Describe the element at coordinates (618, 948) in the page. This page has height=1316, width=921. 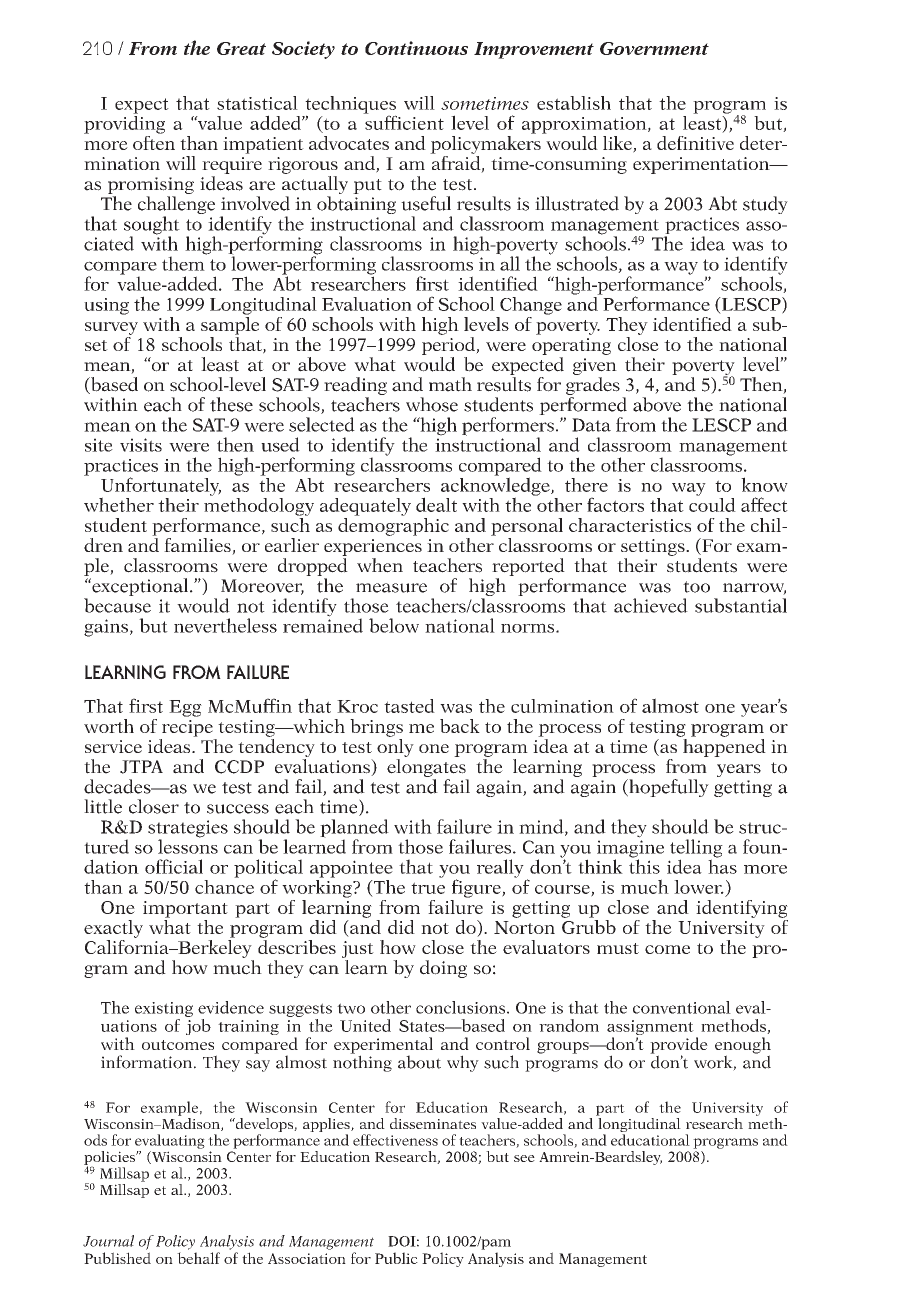
I see `must` at that location.
